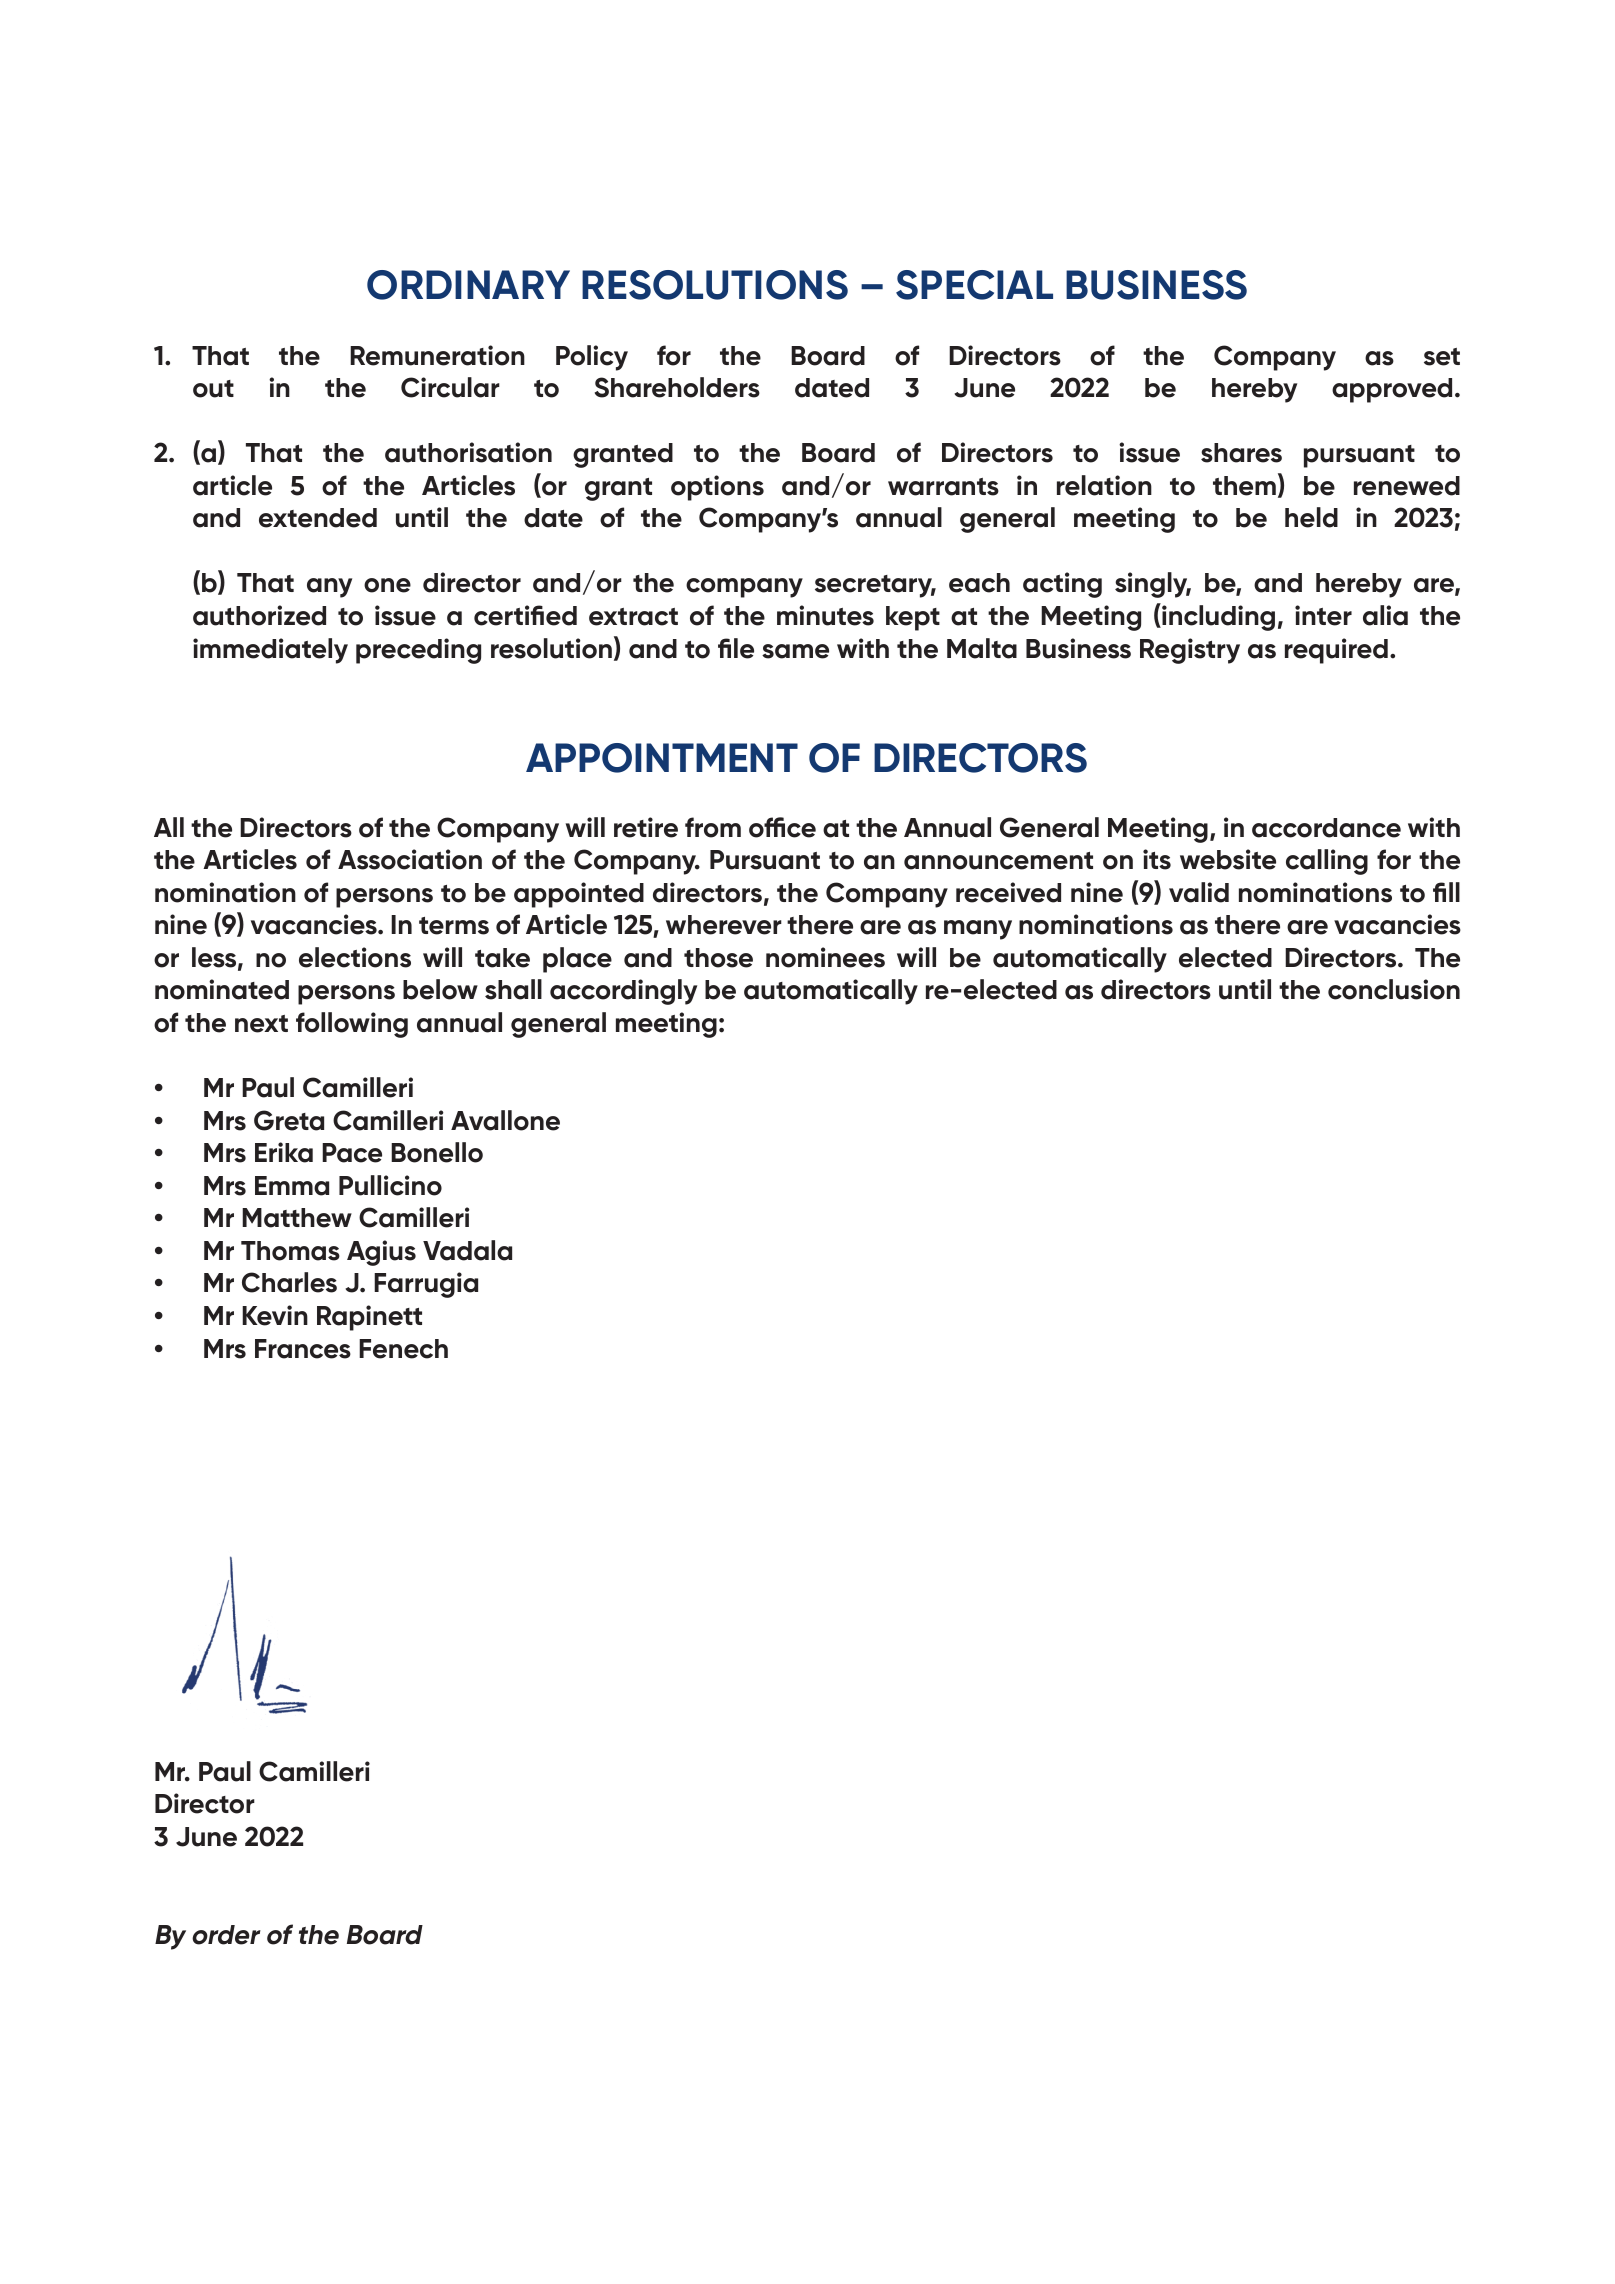 The height and width of the document is (2284, 1615). I want to click on set, so click(1442, 357).
